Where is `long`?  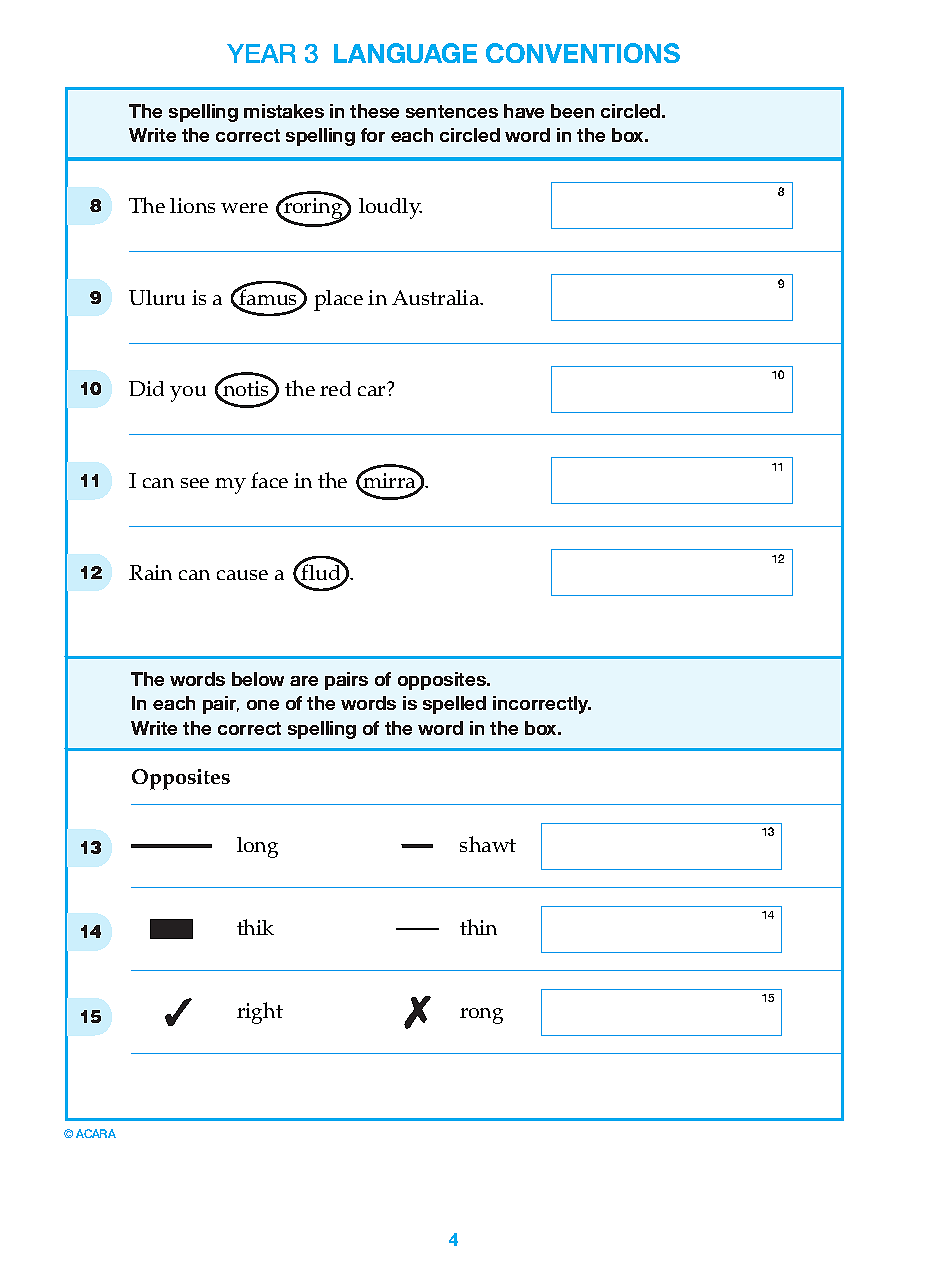
long is located at coordinates (257, 847).
